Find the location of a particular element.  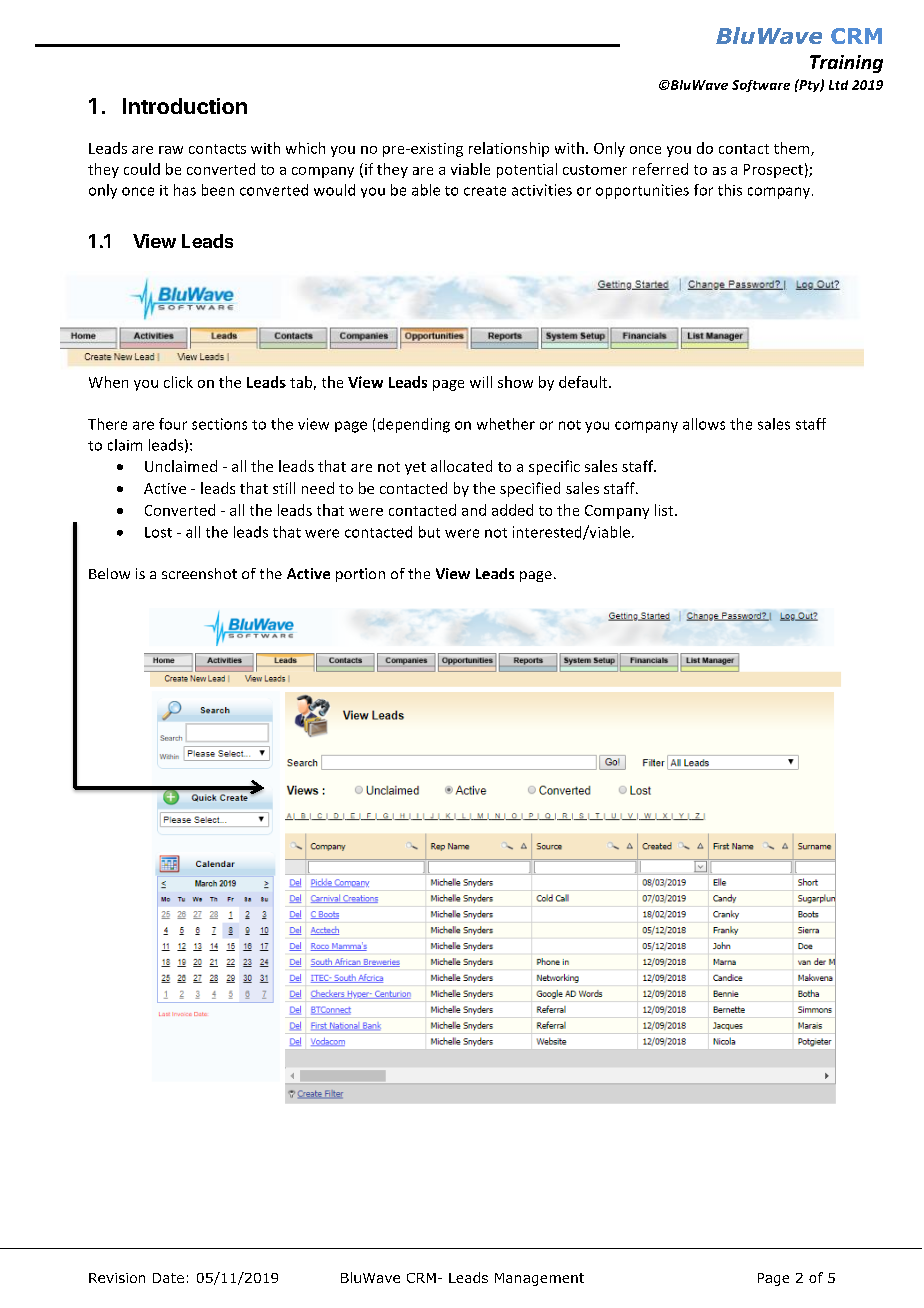

relationship is located at coordinates (509, 149).
